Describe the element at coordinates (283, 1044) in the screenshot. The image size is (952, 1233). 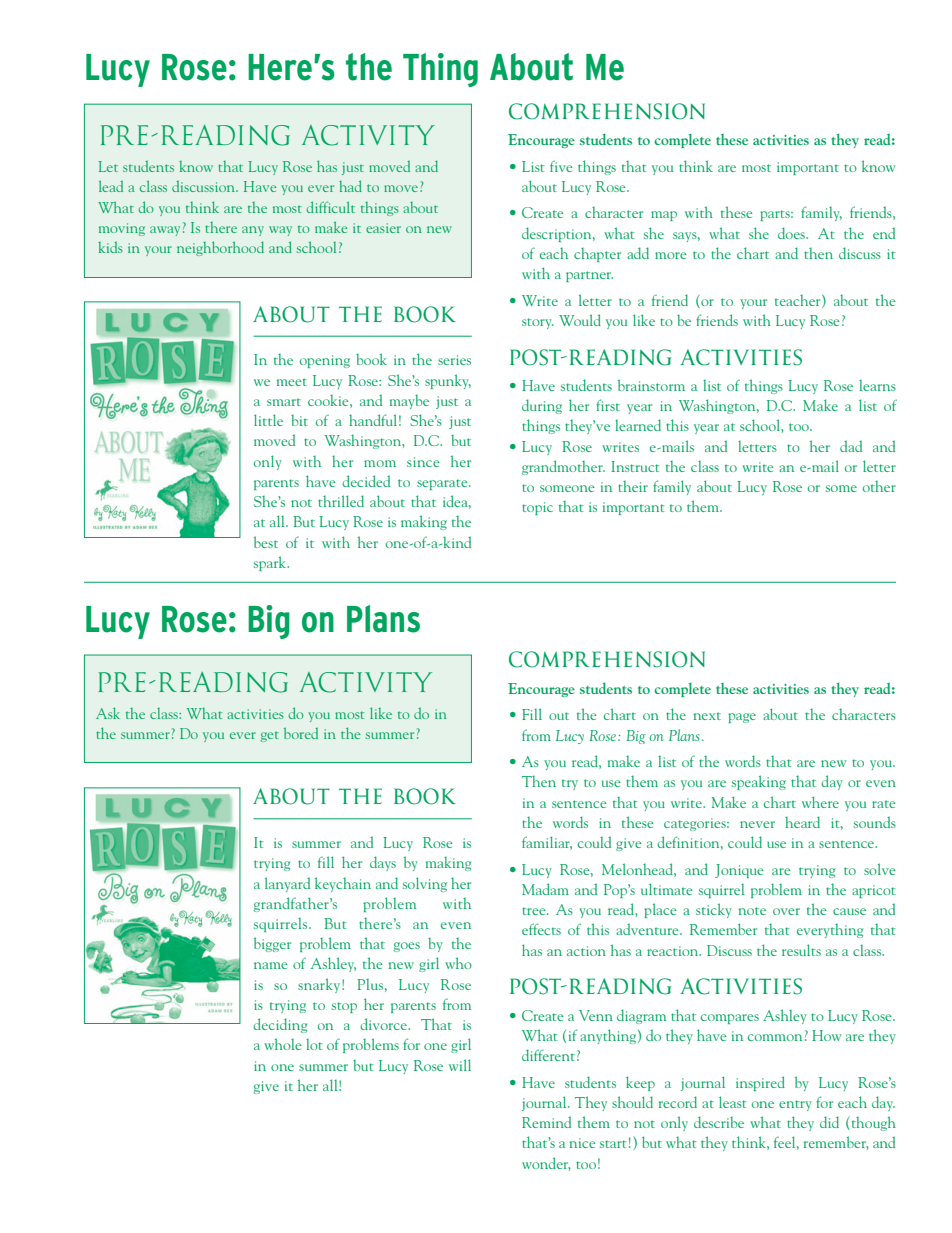
I see `whole` at that location.
